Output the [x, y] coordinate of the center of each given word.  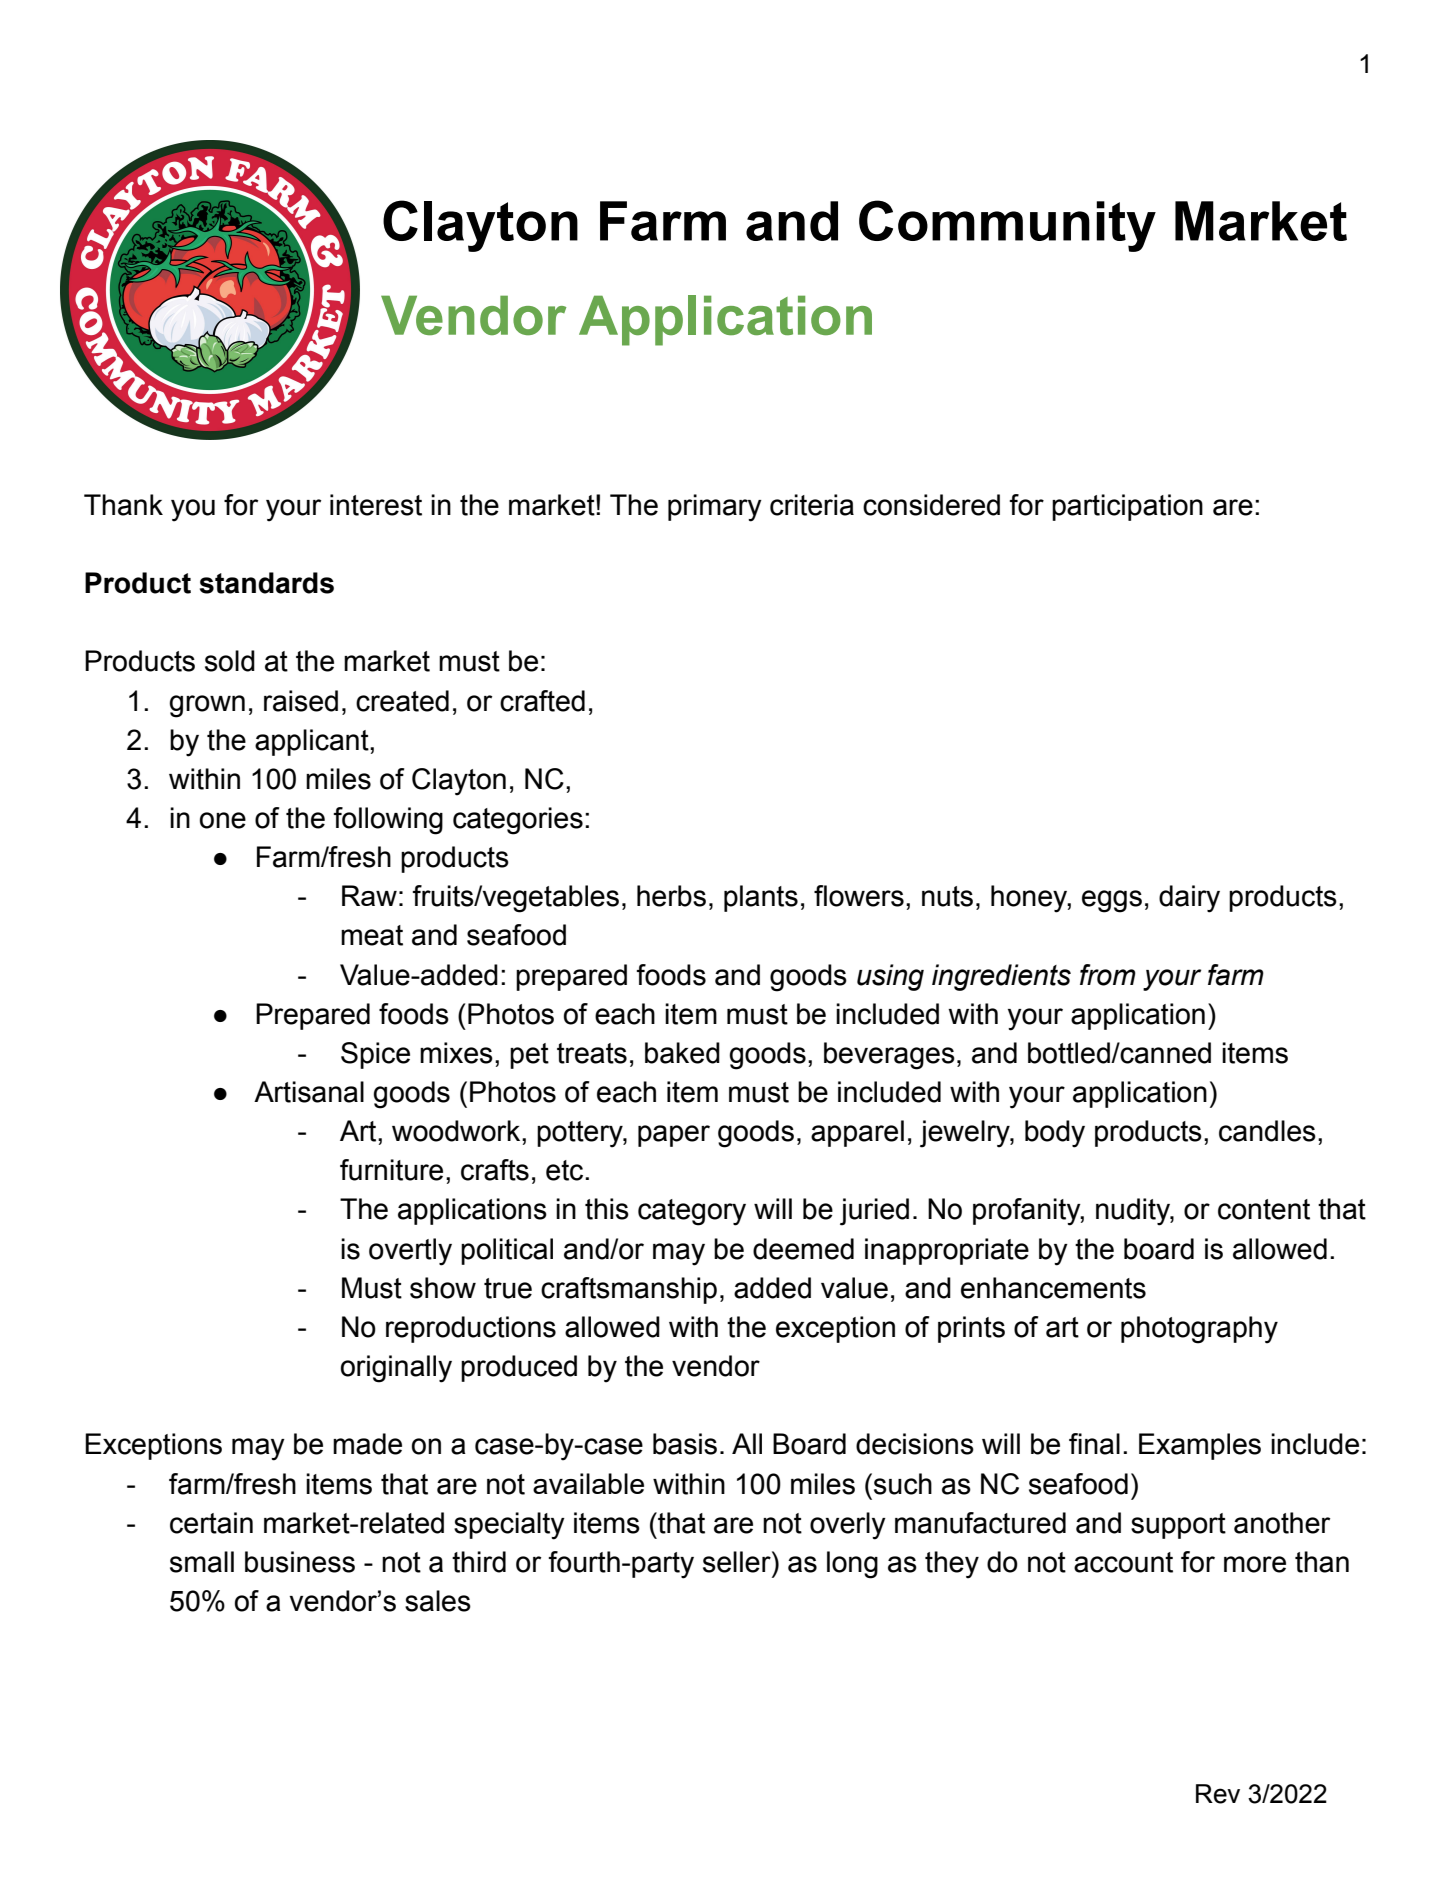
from [1108, 975]
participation [1127, 507]
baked [682, 1053]
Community [1007, 226]
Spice [375, 1055]
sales [438, 1601]
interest [376, 505]
